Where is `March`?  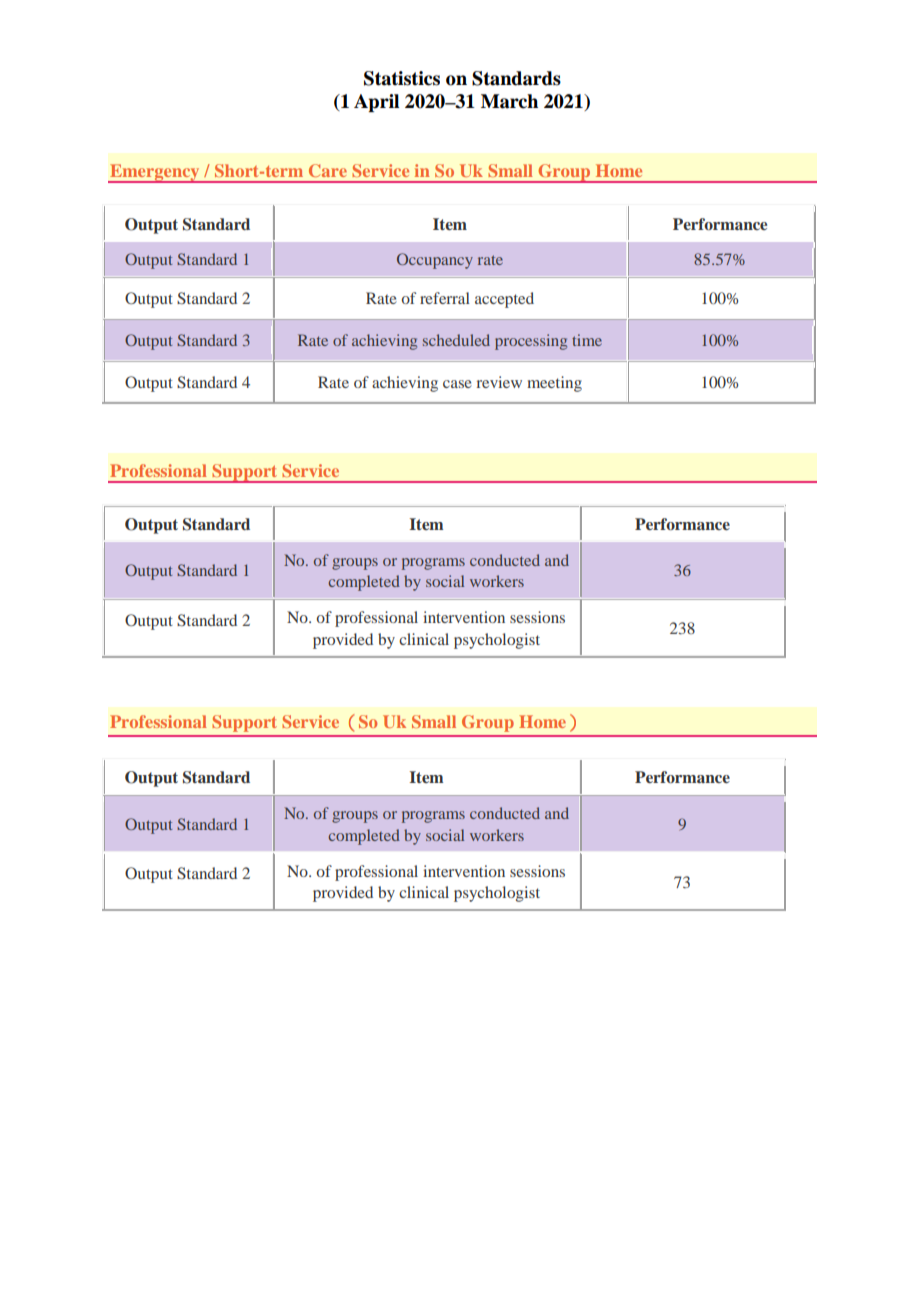
March is located at coordinates (509, 101).
